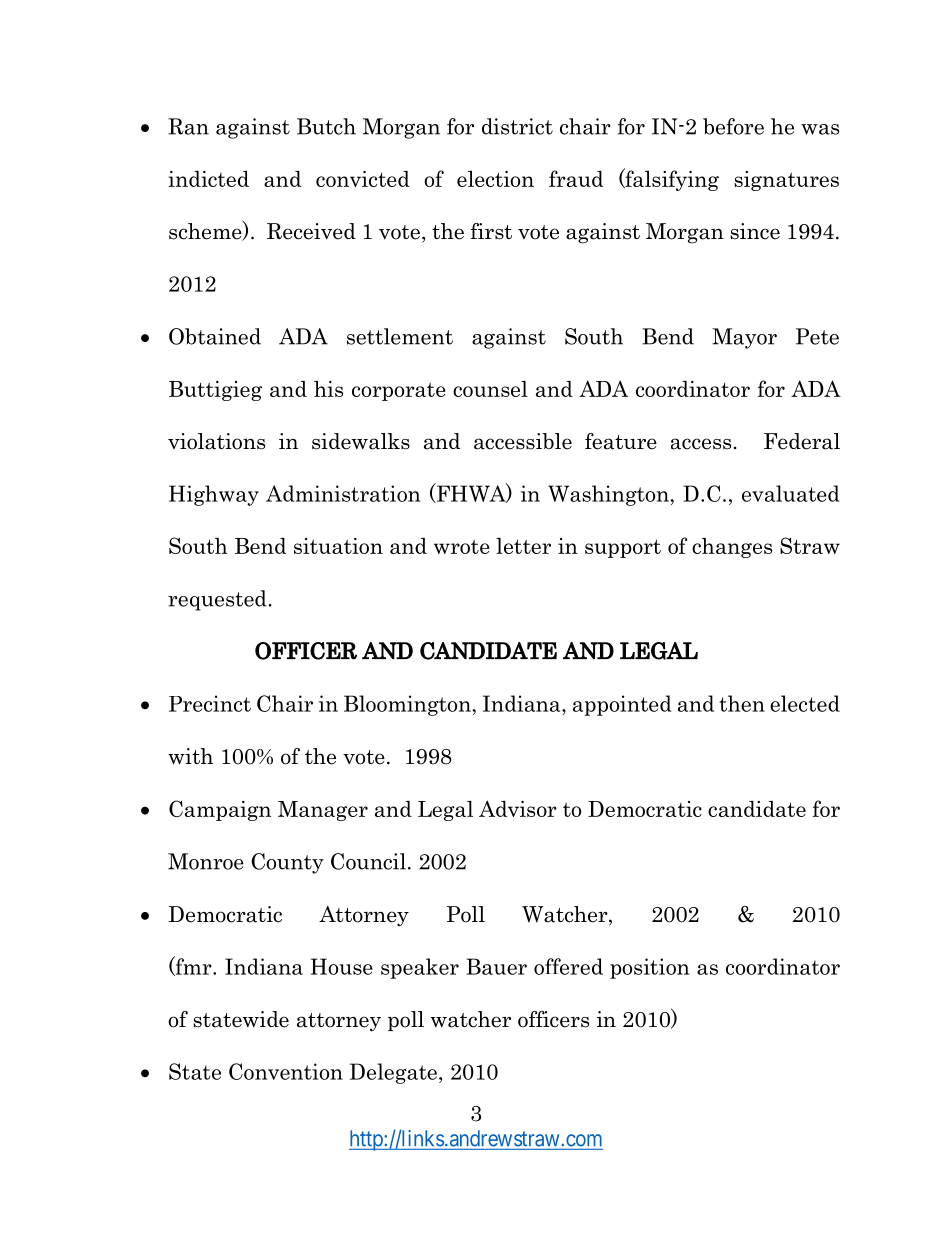 This screenshot has width=952, height=1233. What do you see at coordinates (216, 441) in the screenshot?
I see `violations` at bounding box center [216, 441].
